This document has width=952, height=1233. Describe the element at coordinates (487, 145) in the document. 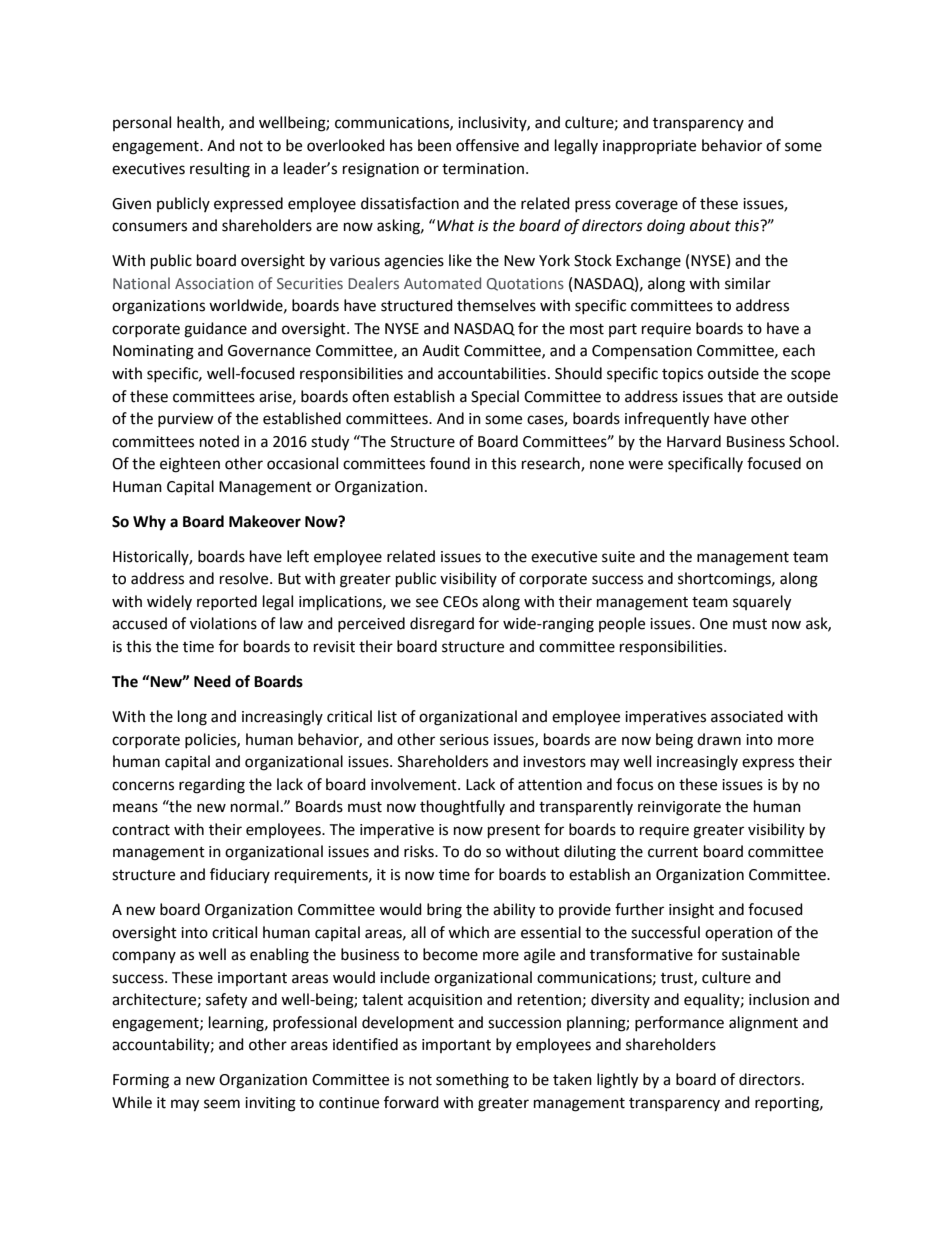

I see `offensive` at that location.
